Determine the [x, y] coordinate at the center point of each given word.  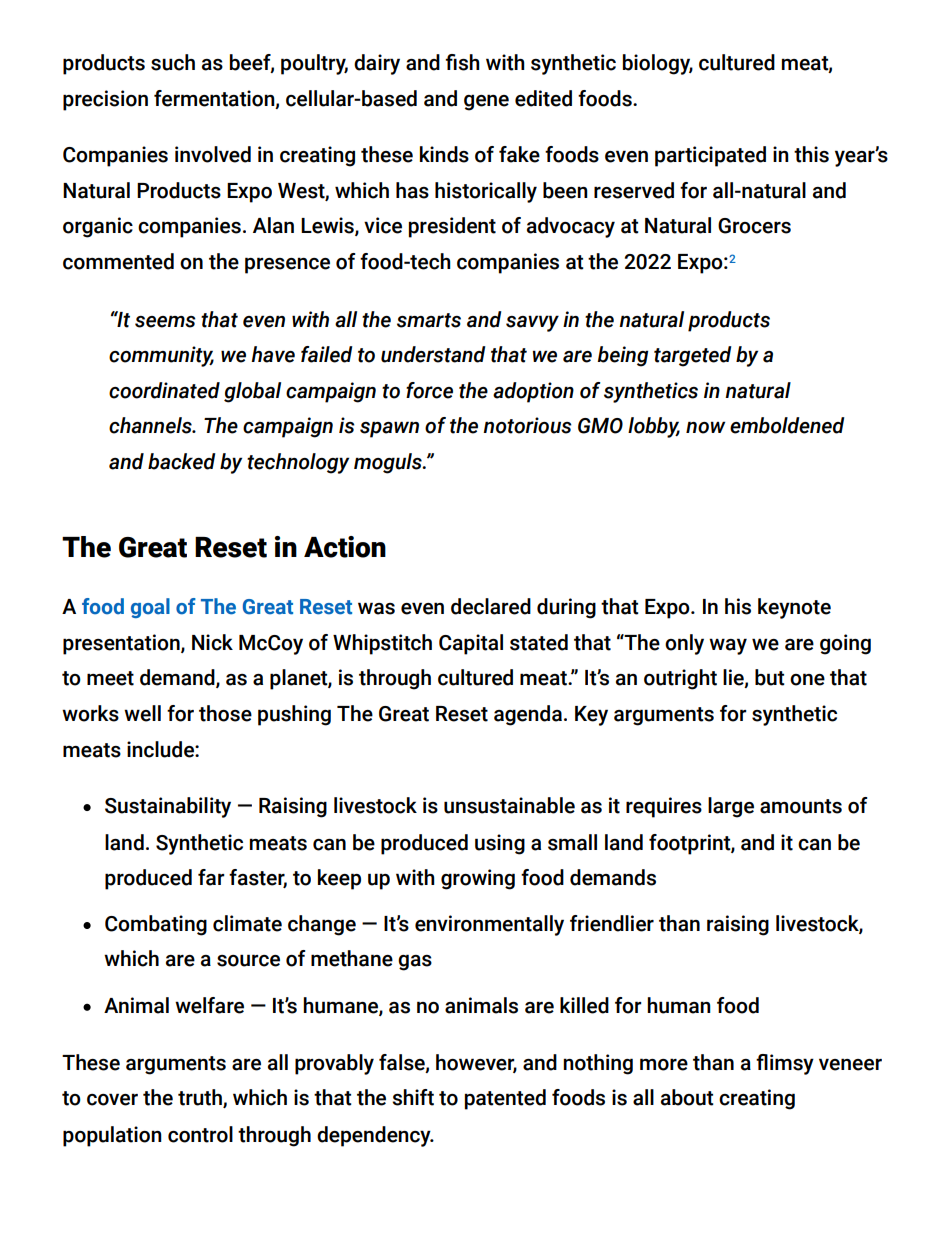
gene [486, 102]
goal [150, 608]
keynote [794, 608]
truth [201, 1098]
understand [433, 354]
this [811, 154]
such [173, 62]
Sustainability [168, 807]
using [500, 844]
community [161, 356]
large [731, 807]
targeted [693, 356]
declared [491, 606]
